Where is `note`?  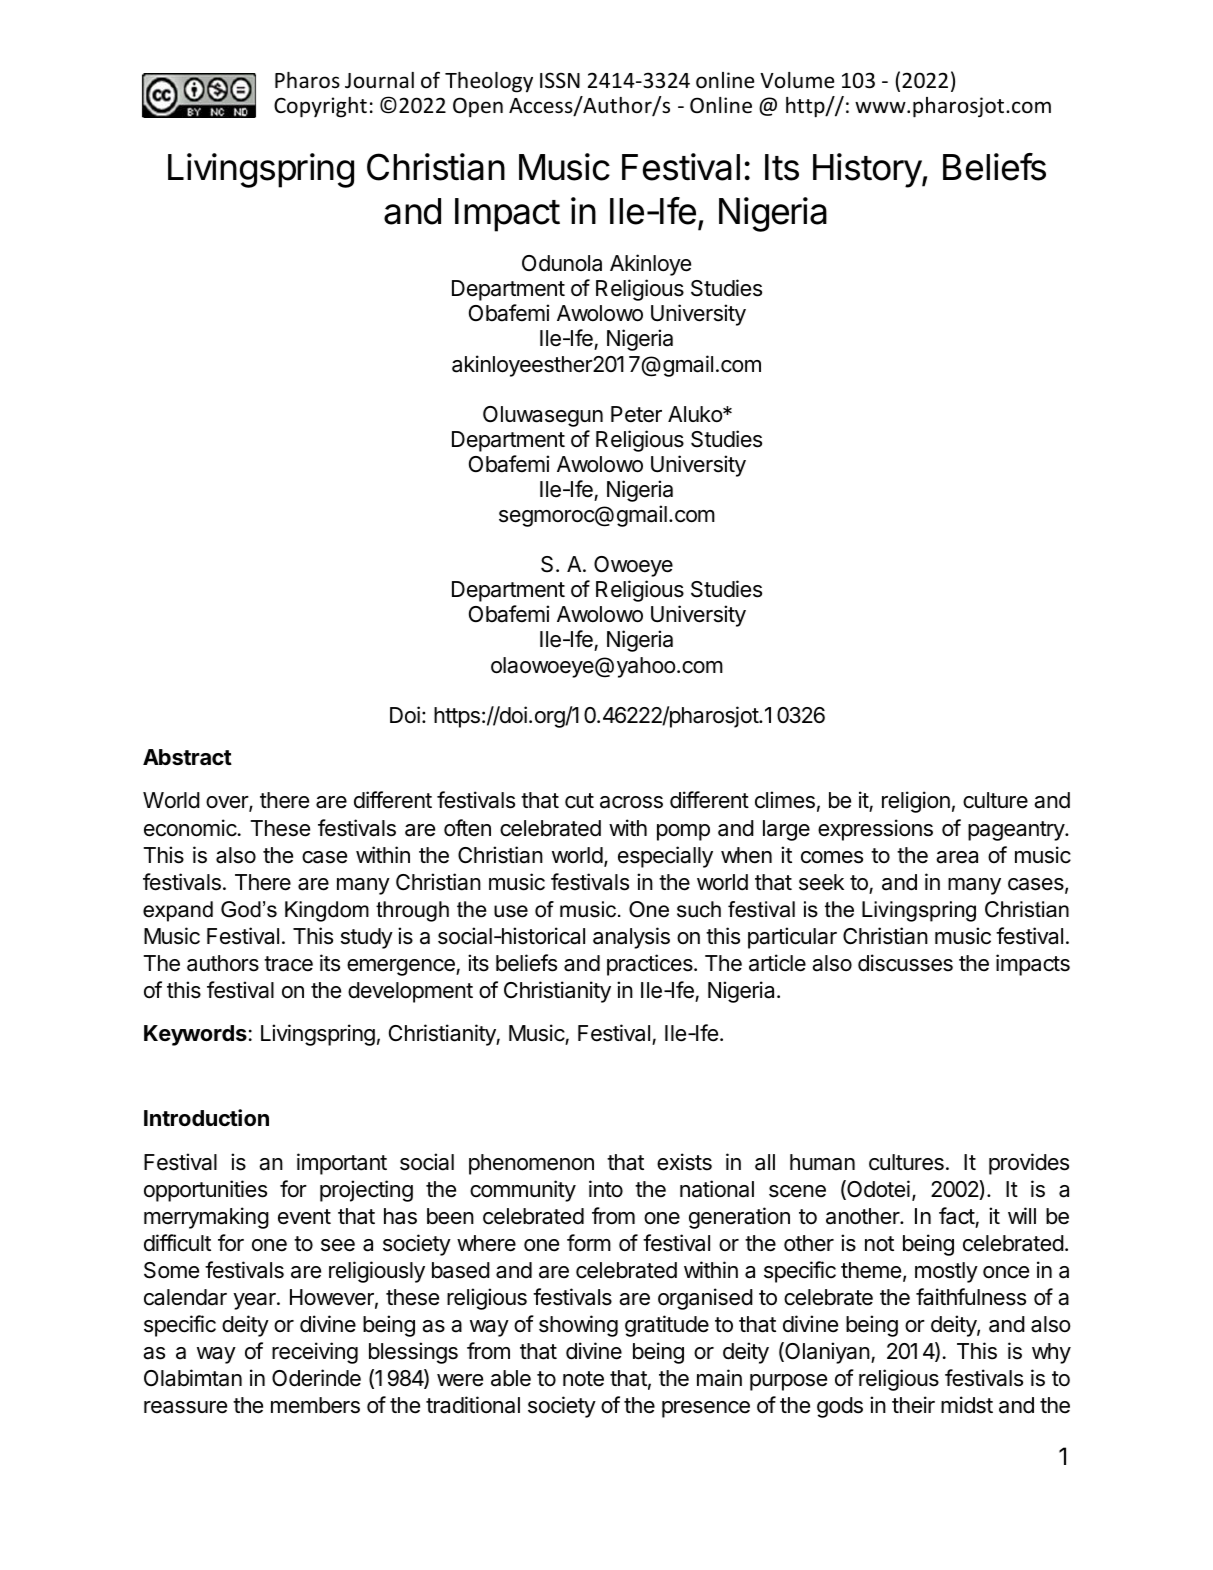 note is located at coordinates (583, 1379).
